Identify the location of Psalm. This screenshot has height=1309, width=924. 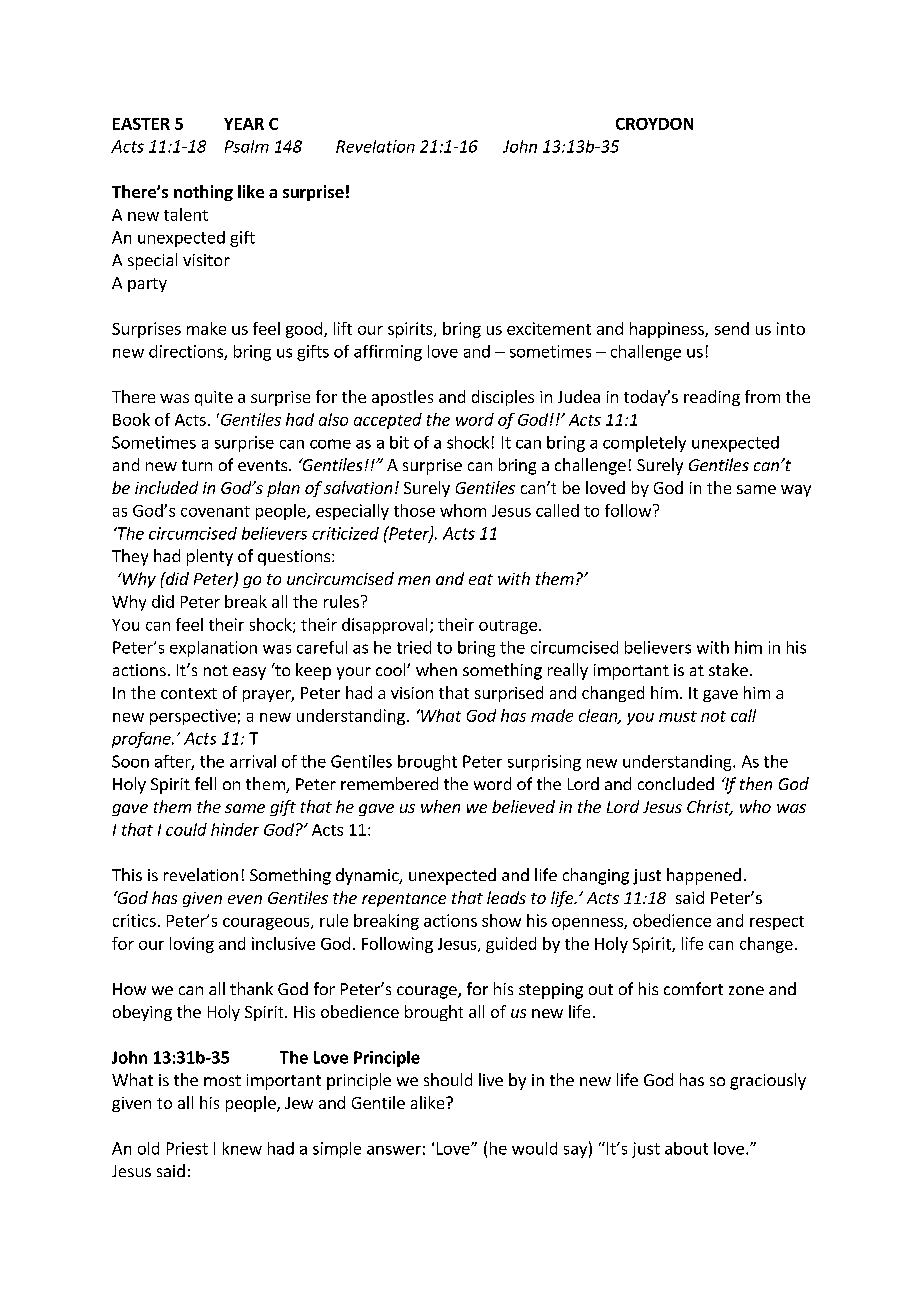
(247, 146).
